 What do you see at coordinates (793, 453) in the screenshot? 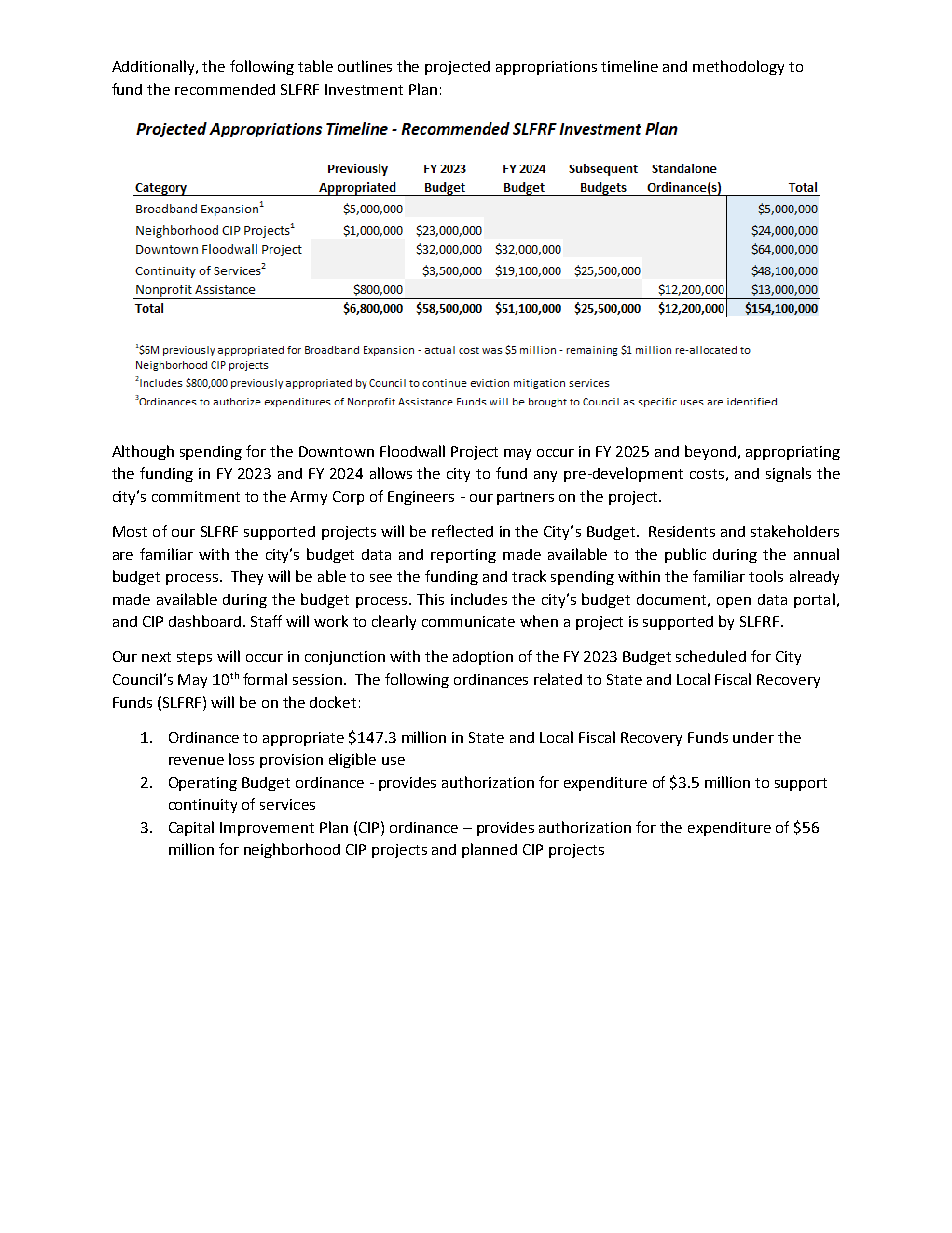
I see `appropriating` at bounding box center [793, 453].
